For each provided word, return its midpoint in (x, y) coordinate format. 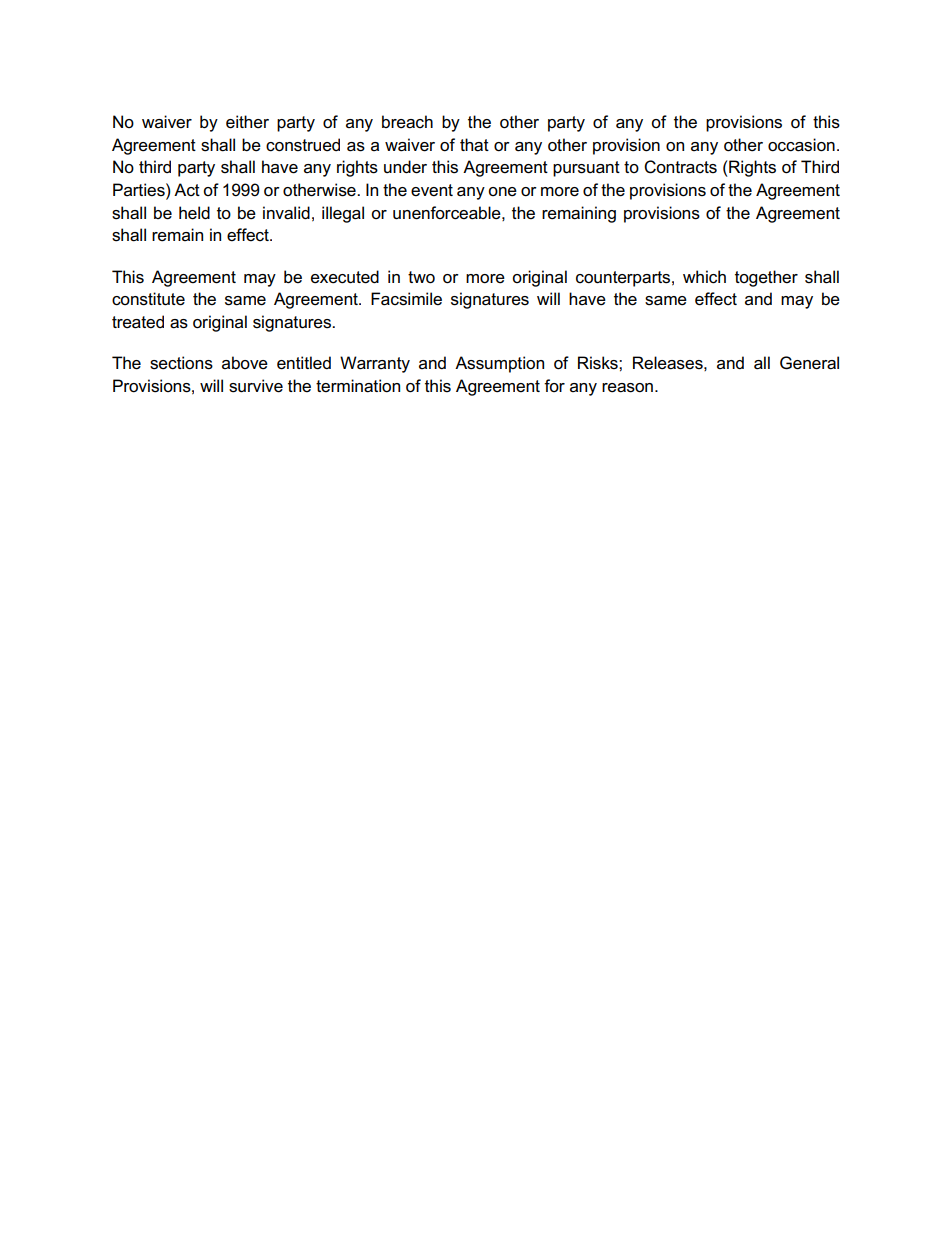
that (474, 145)
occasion (801, 145)
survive (256, 386)
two (421, 277)
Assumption (499, 364)
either (247, 122)
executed (345, 277)
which (704, 277)
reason (627, 388)
